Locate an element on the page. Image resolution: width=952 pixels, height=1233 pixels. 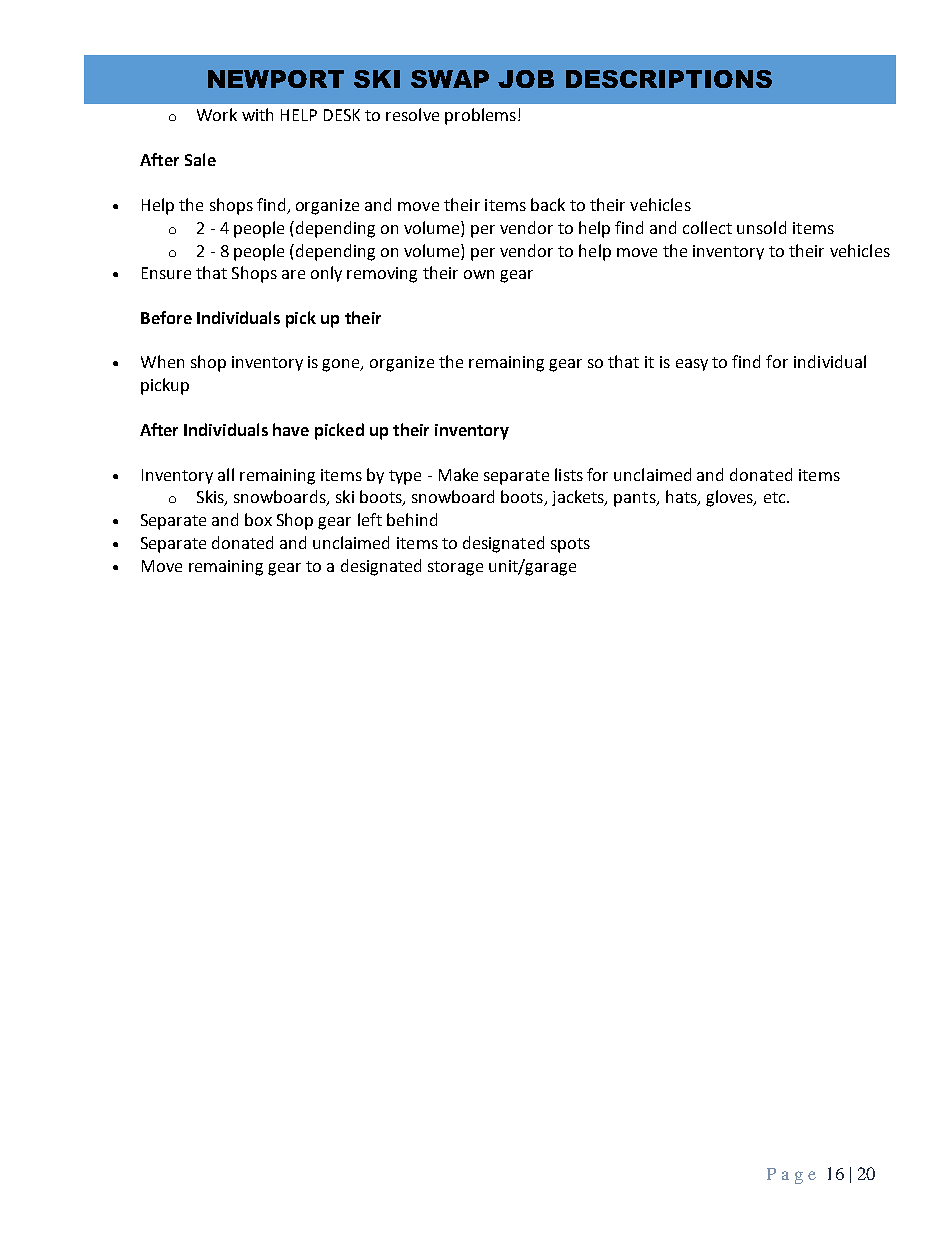
SWAP is located at coordinates (450, 79).
